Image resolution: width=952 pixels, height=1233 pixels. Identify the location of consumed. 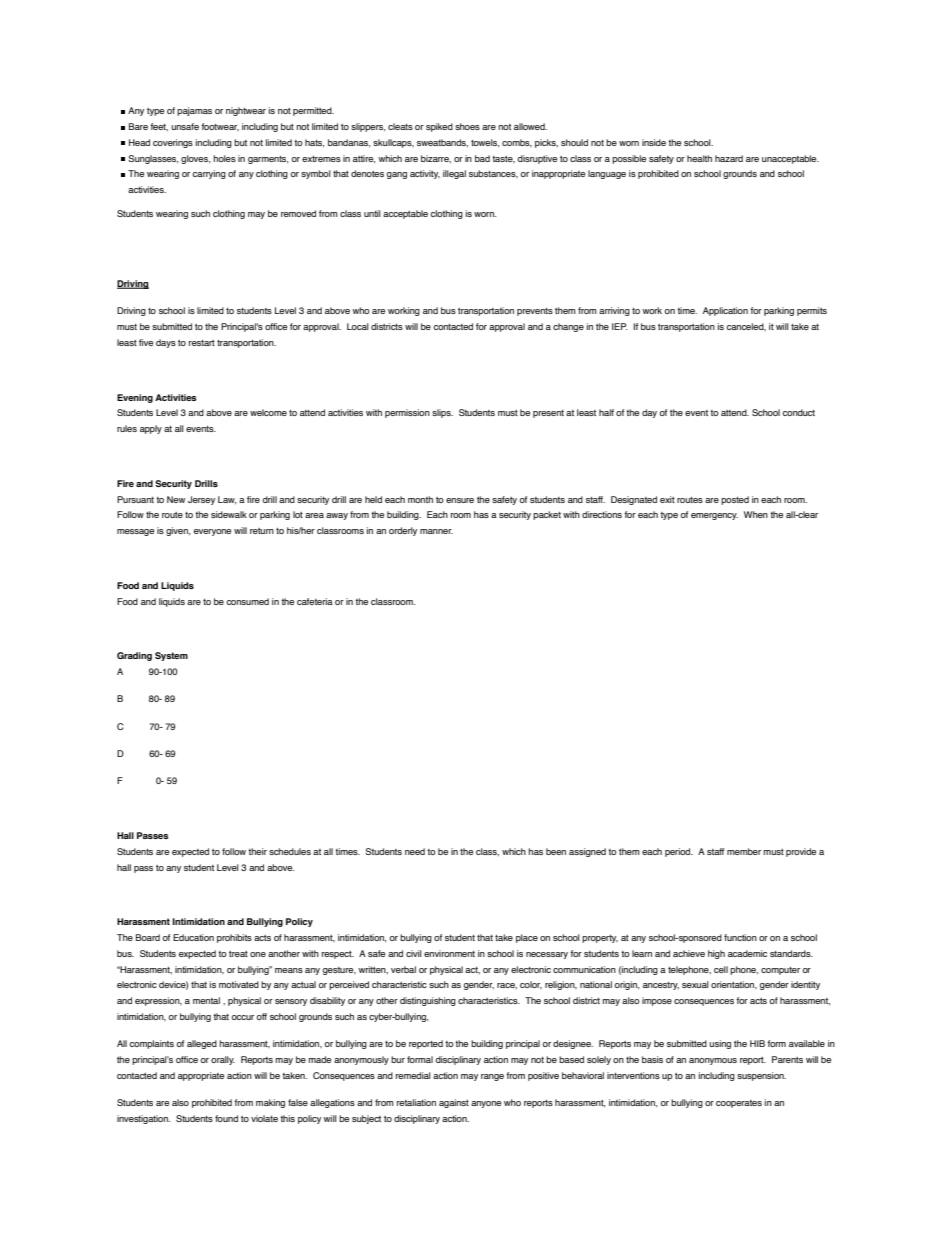
(248, 601).
